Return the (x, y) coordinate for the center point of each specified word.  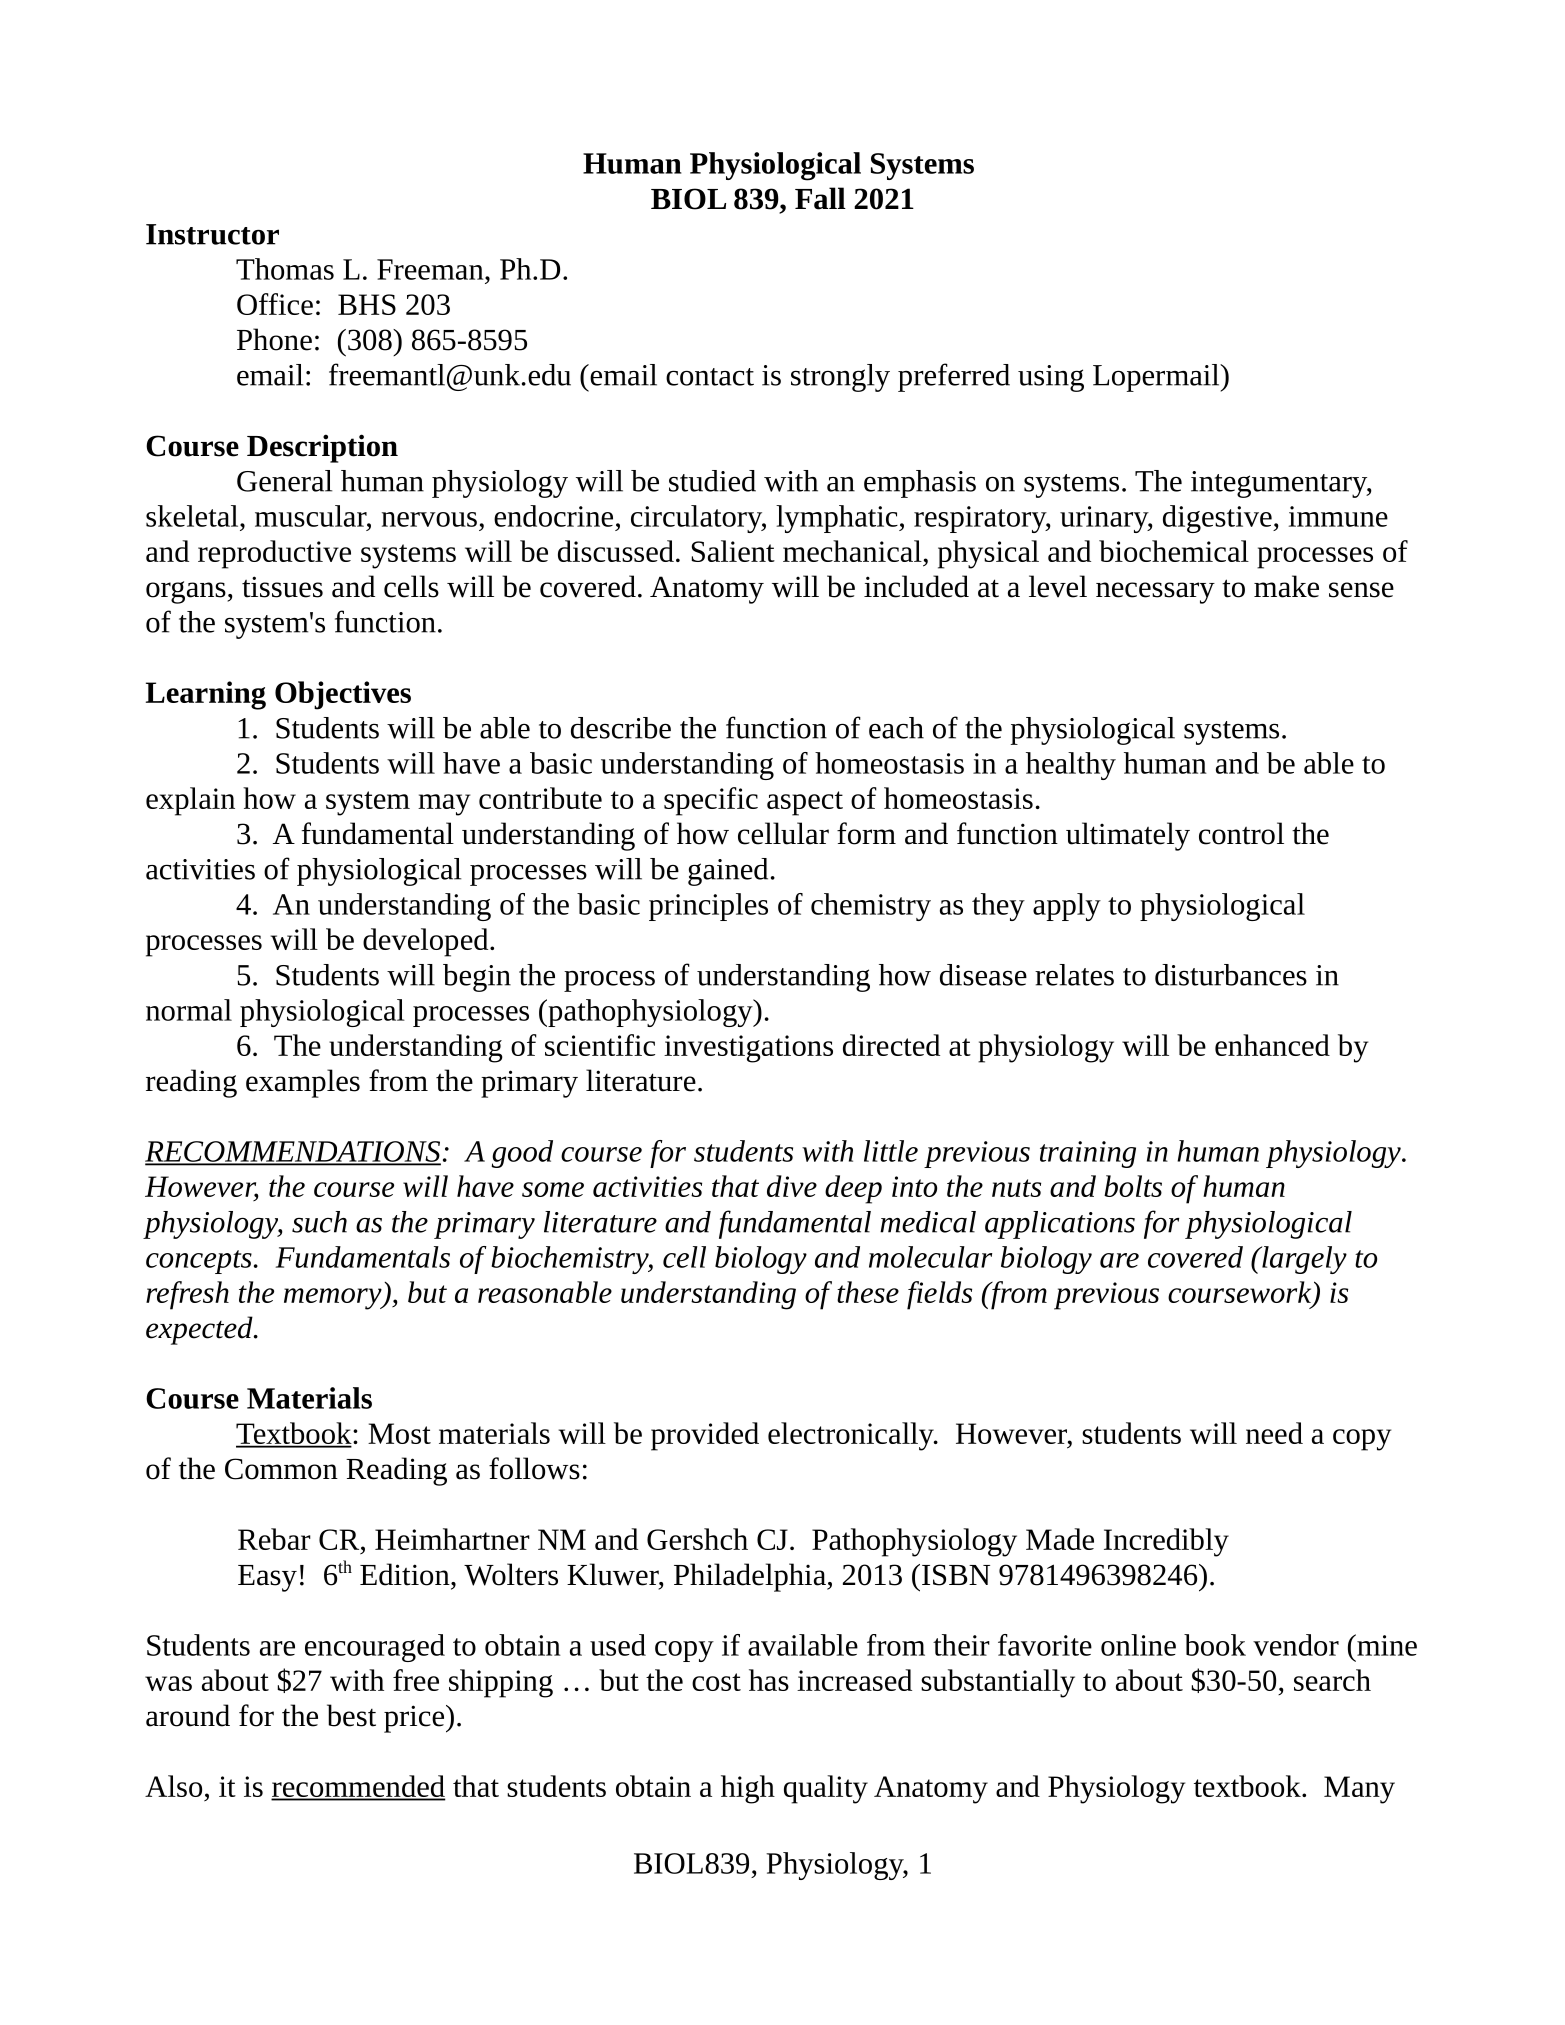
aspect (805, 803)
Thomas (285, 269)
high (748, 1789)
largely (1303, 1260)
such (319, 1222)
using (1051, 378)
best (351, 1715)
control (1241, 833)
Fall (820, 198)
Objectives (343, 695)
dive (792, 1186)
